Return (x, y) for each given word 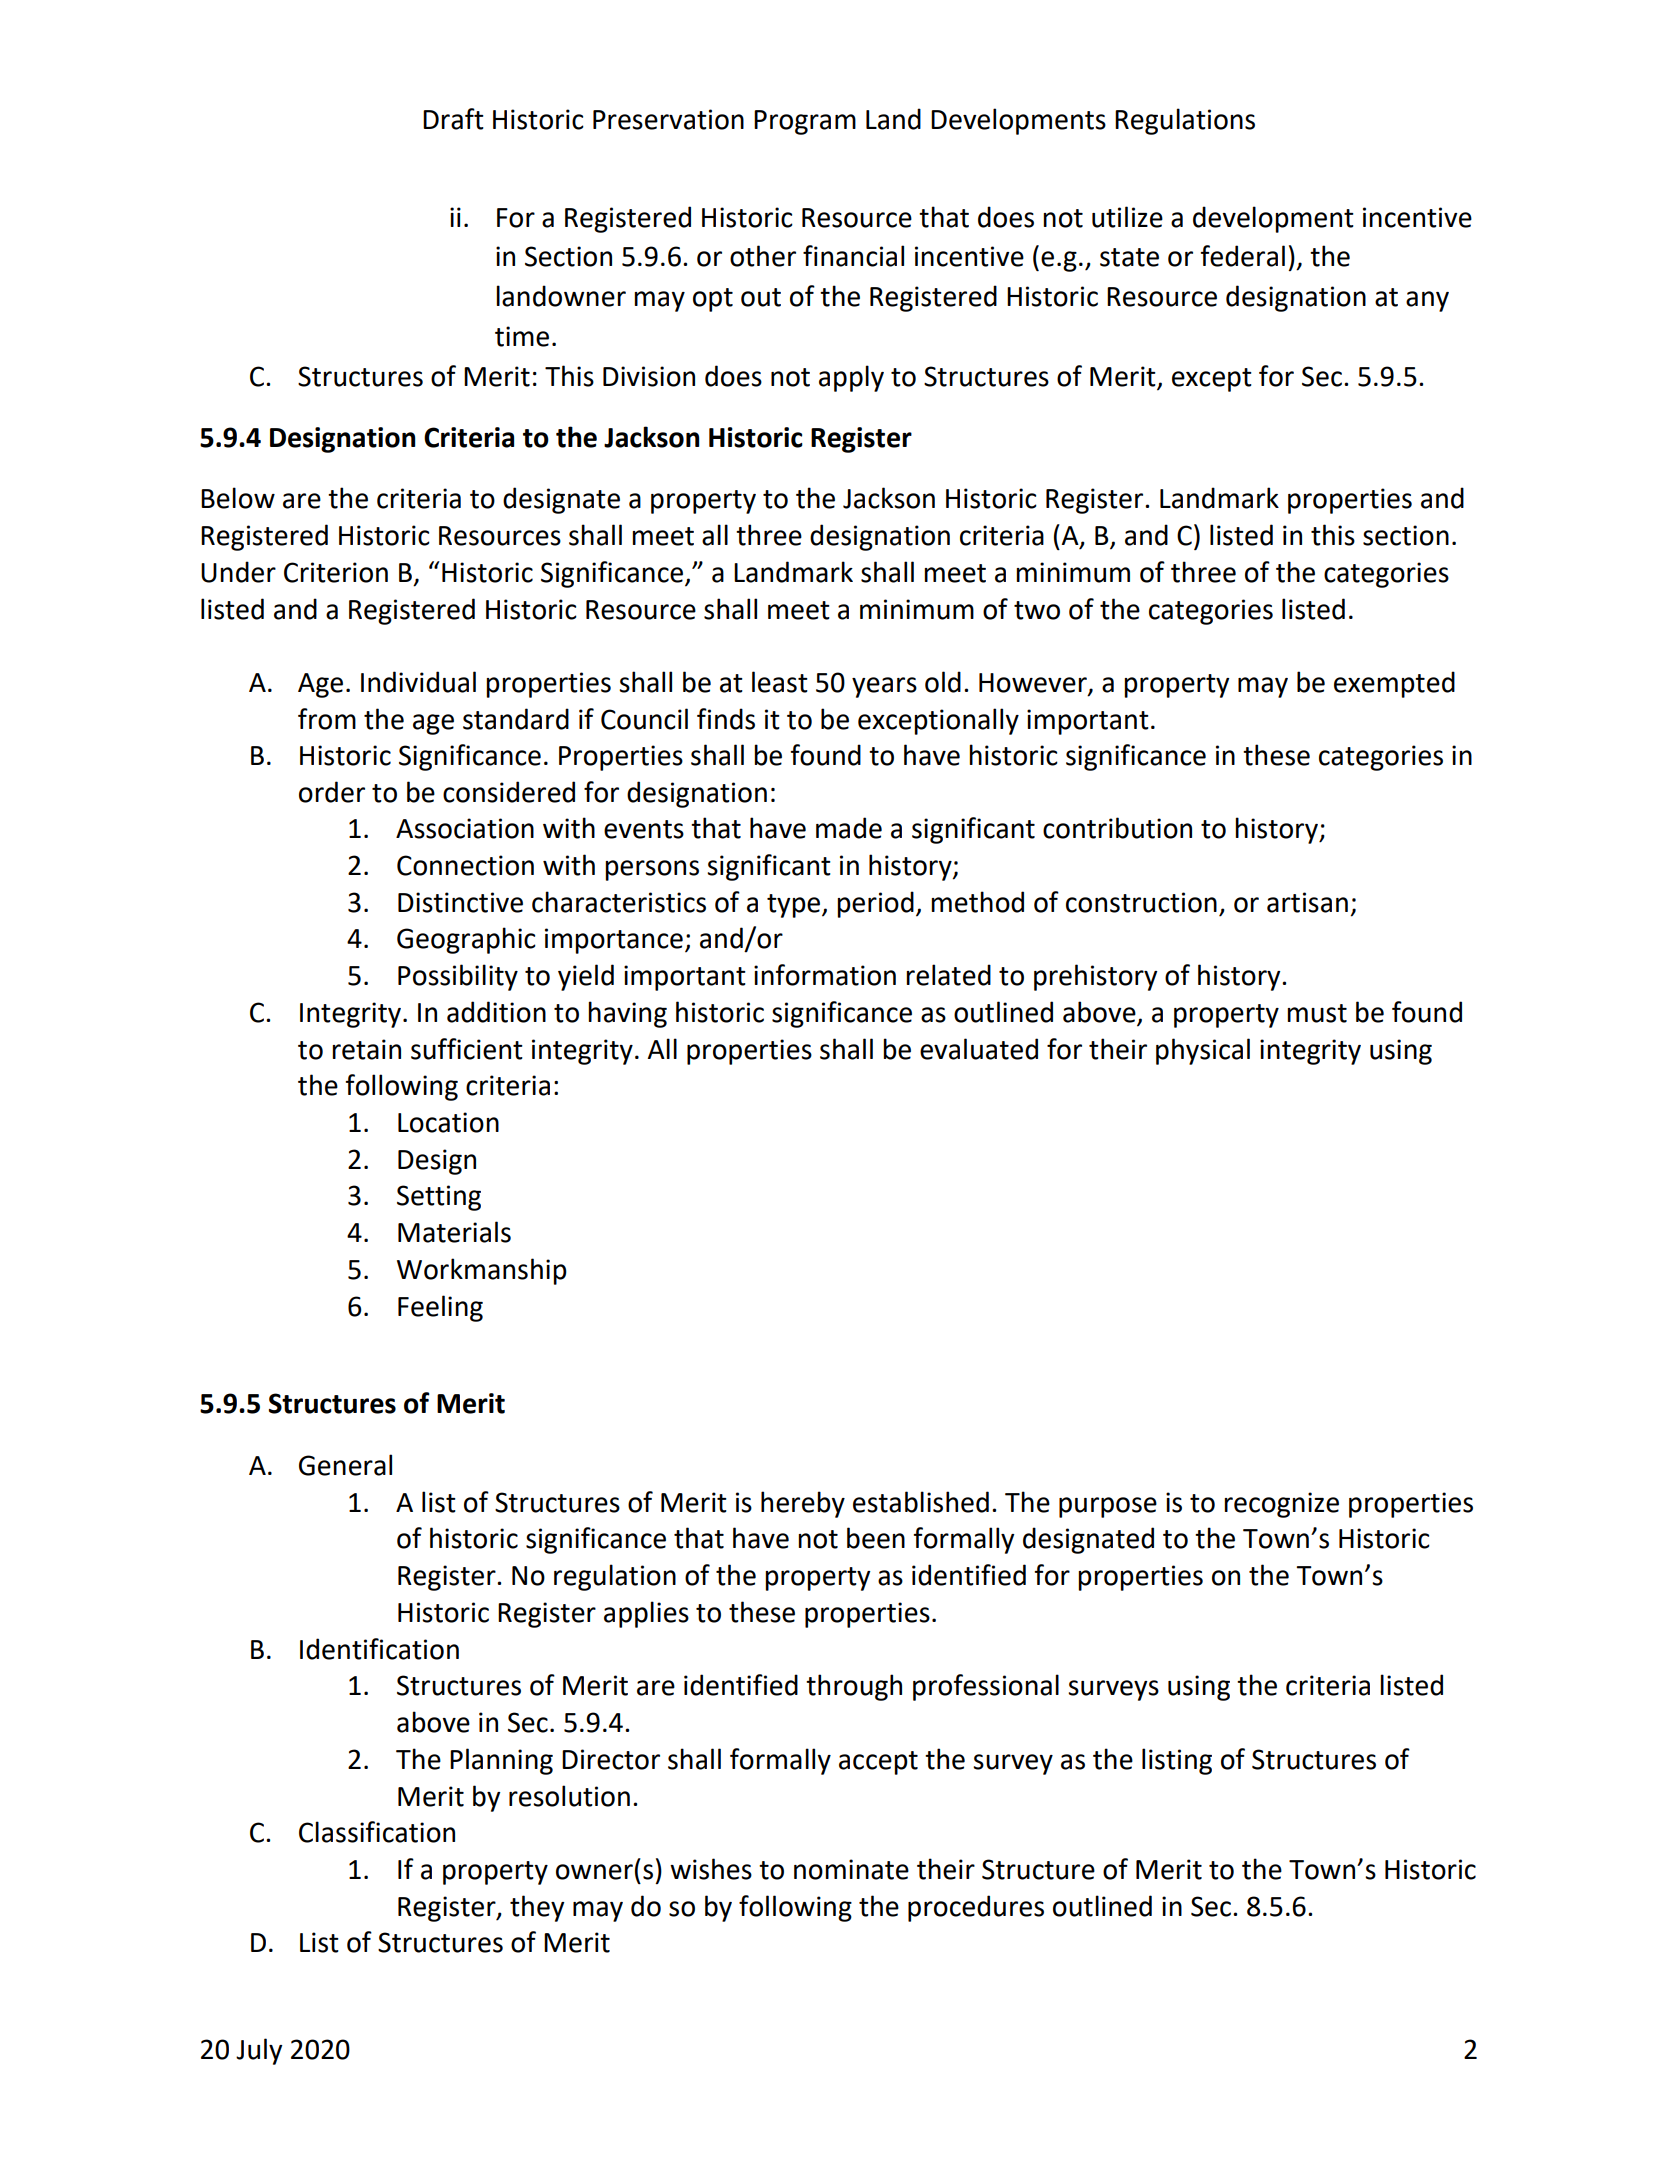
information (825, 975)
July (259, 2051)
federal (1242, 256)
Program (805, 122)
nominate (851, 1869)
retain (366, 1049)
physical (1203, 1051)
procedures (976, 1908)
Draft (453, 119)
